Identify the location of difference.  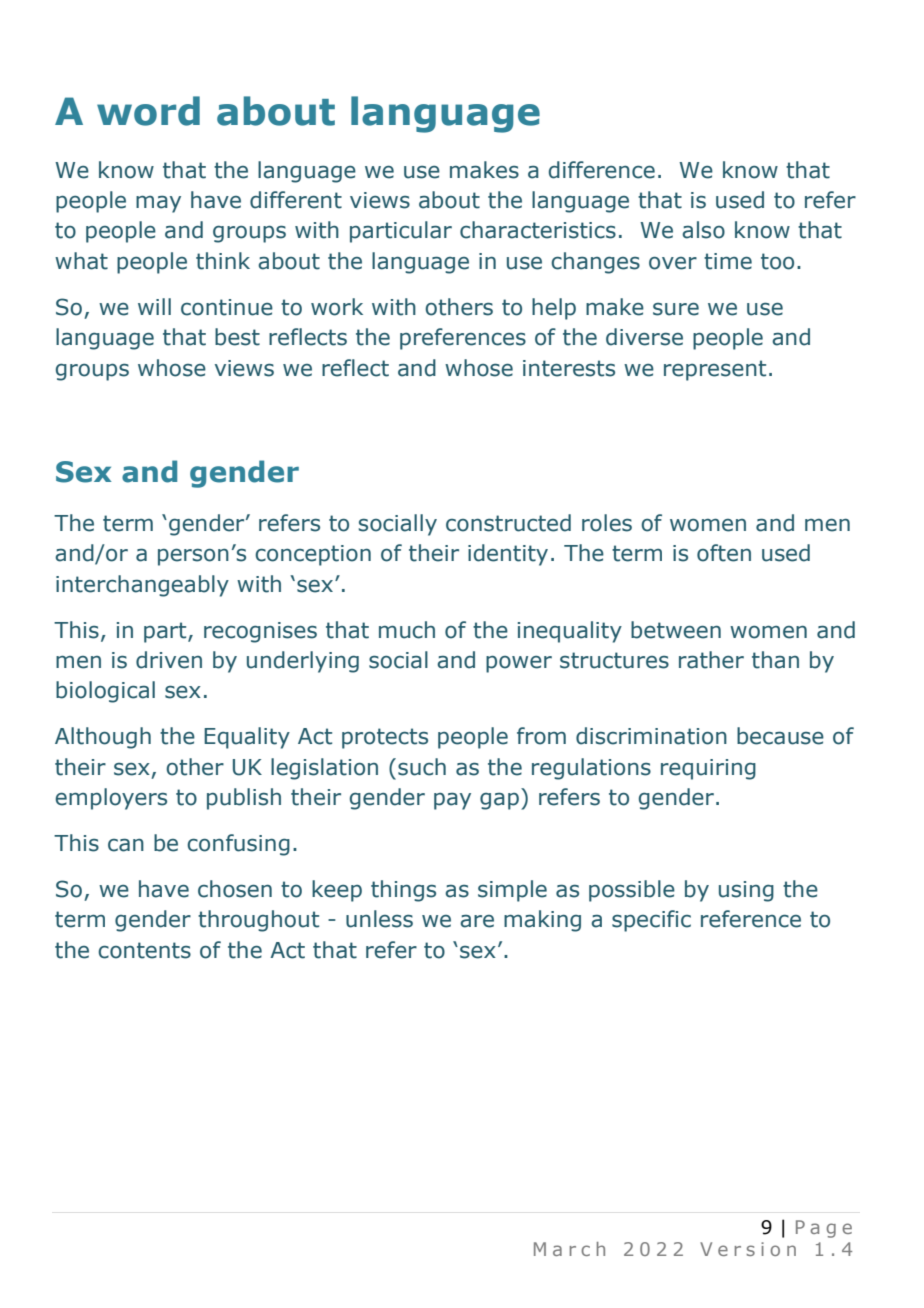
(602, 170).
